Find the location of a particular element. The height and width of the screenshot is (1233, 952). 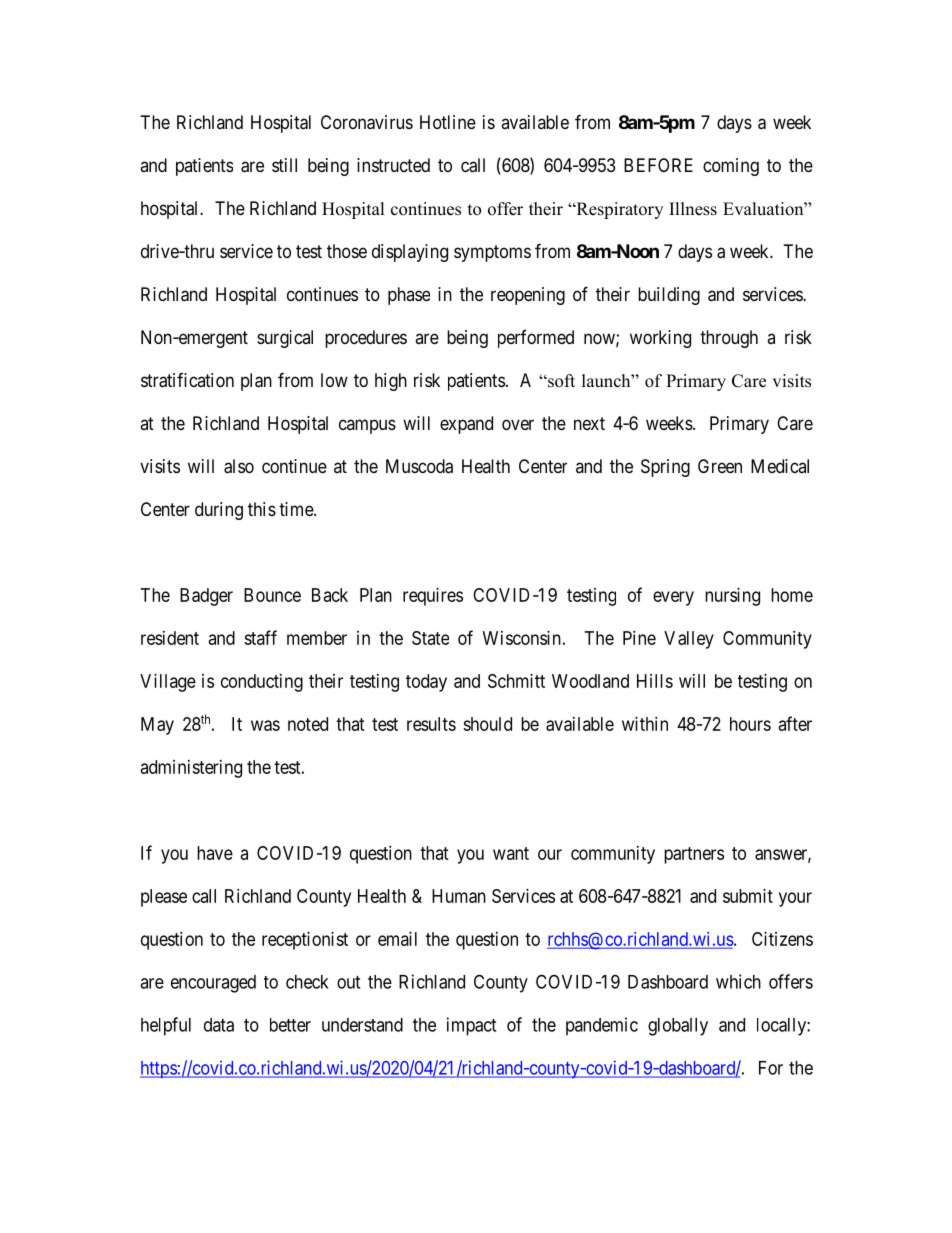

requires is located at coordinates (433, 597).
